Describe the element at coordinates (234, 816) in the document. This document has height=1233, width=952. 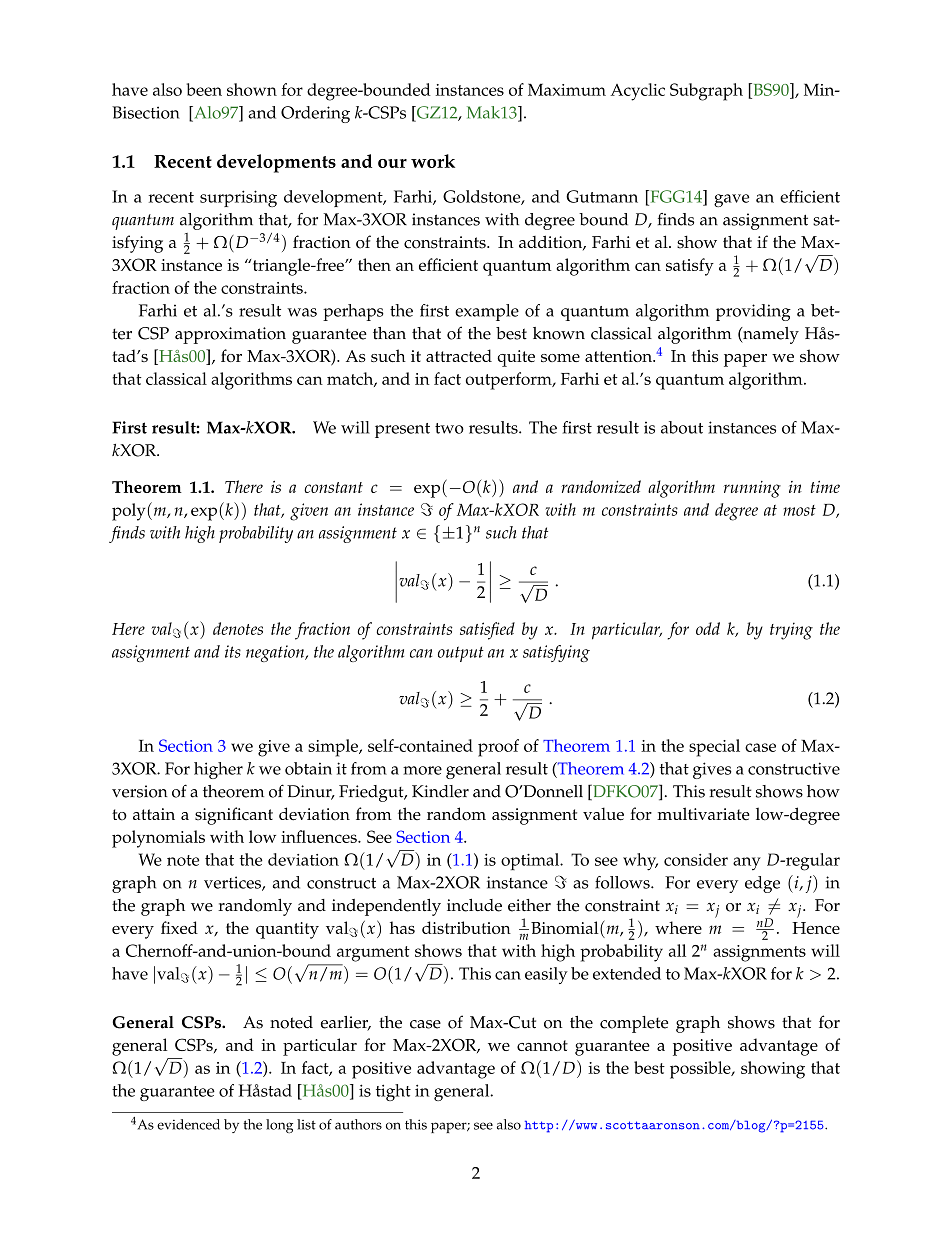
I see `significant` at that location.
